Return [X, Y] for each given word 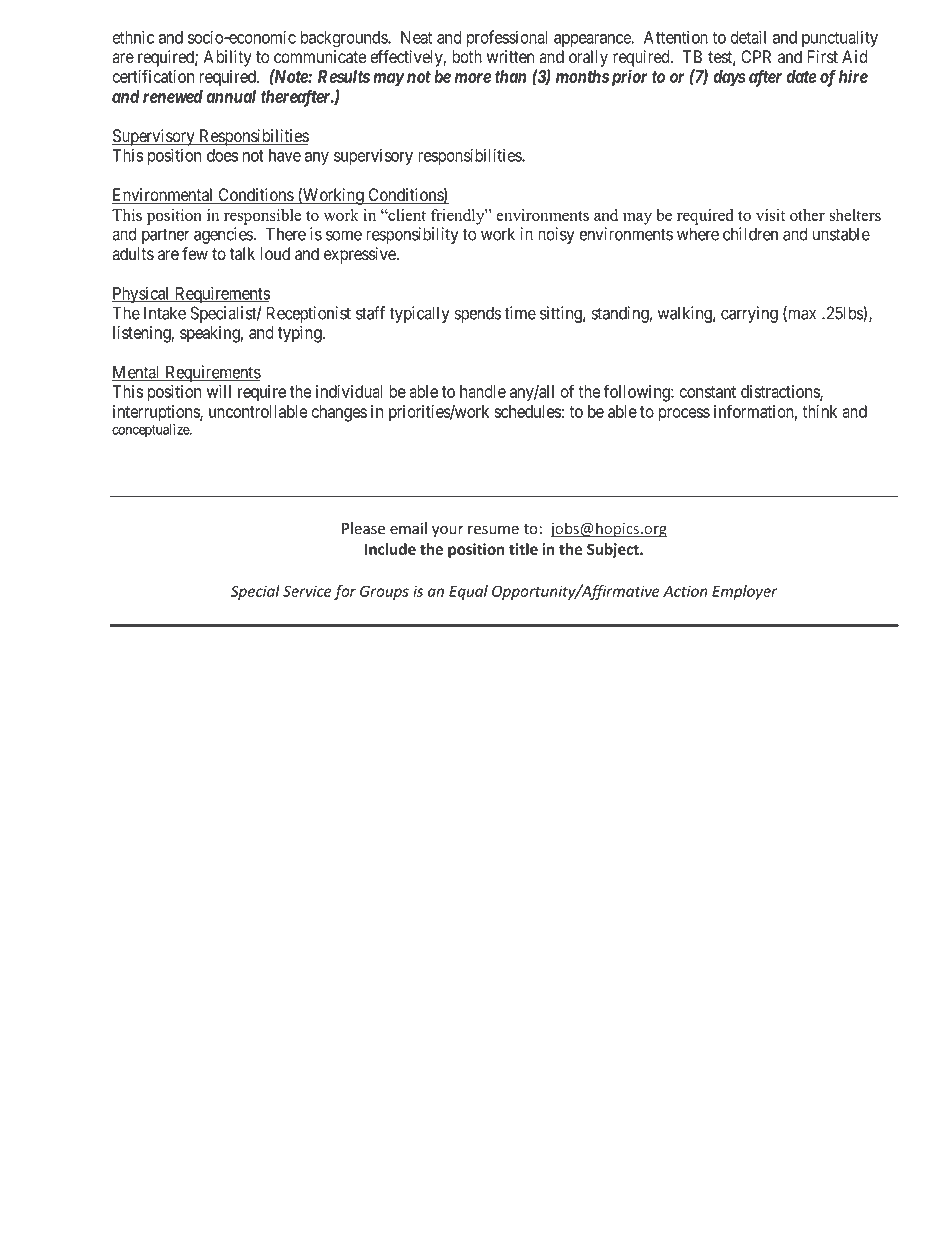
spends [477, 314]
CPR [756, 56]
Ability [227, 58]
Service [307, 591]
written [510, 57]
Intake [165, 313]
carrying [749, 314]
